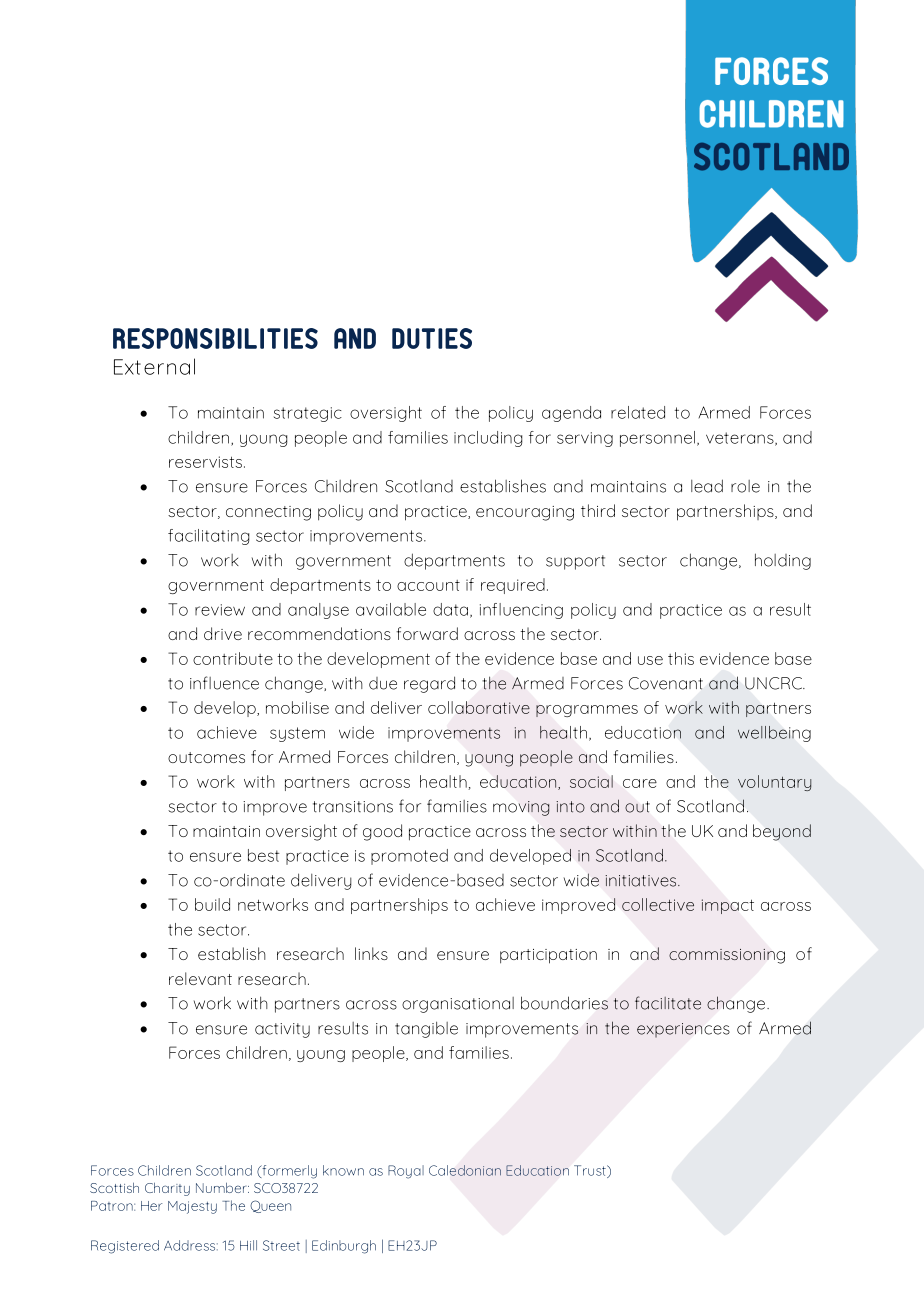 This screenshot has width=924, height=1308. What do you see at coordinates (432, 338) in the screenshot?
I see `Duties` at bounding box center [432, 338].
